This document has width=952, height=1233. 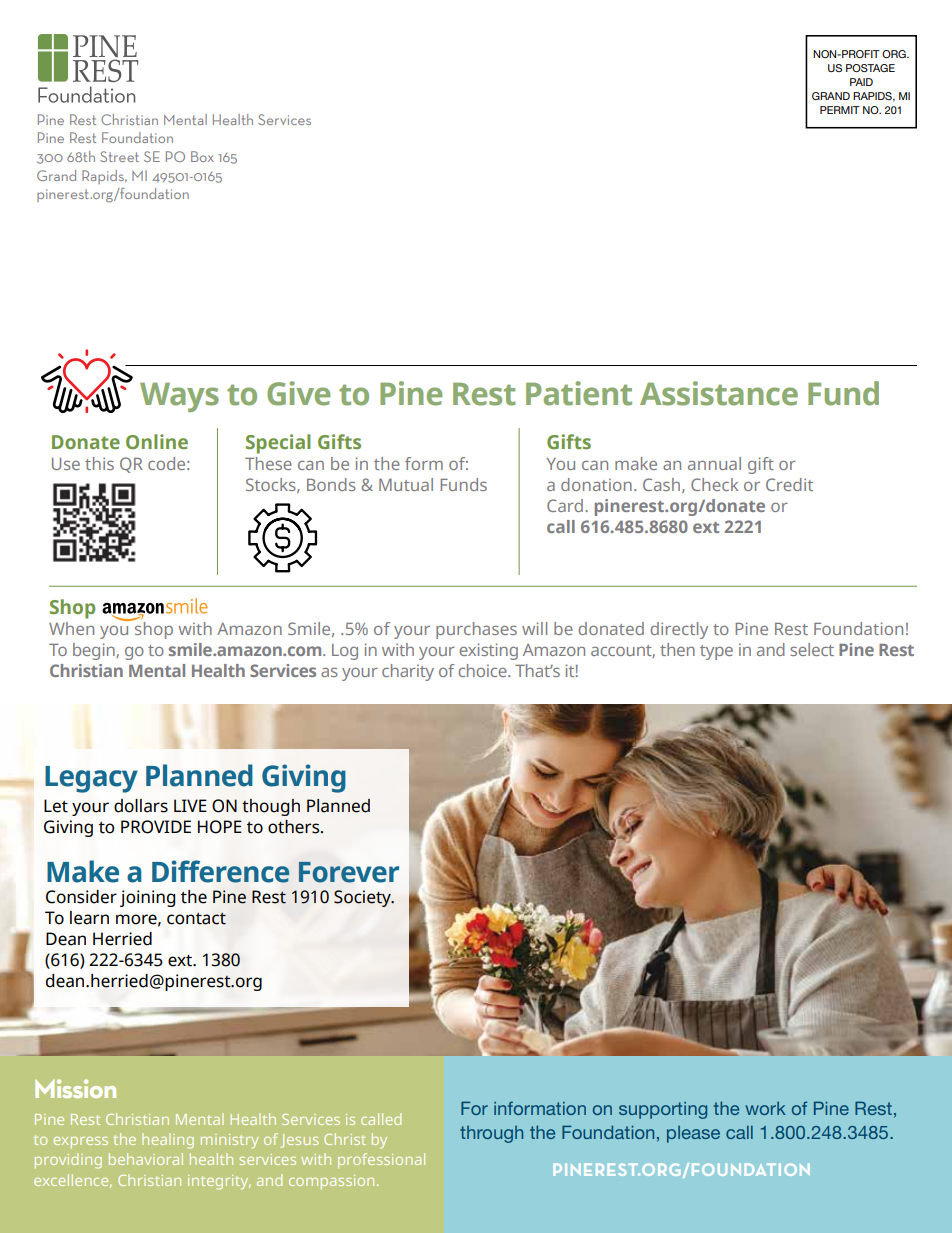 What do you see at coordinates (196, 918) in the document?
I see `contact` at bounding box center [196, 918].
